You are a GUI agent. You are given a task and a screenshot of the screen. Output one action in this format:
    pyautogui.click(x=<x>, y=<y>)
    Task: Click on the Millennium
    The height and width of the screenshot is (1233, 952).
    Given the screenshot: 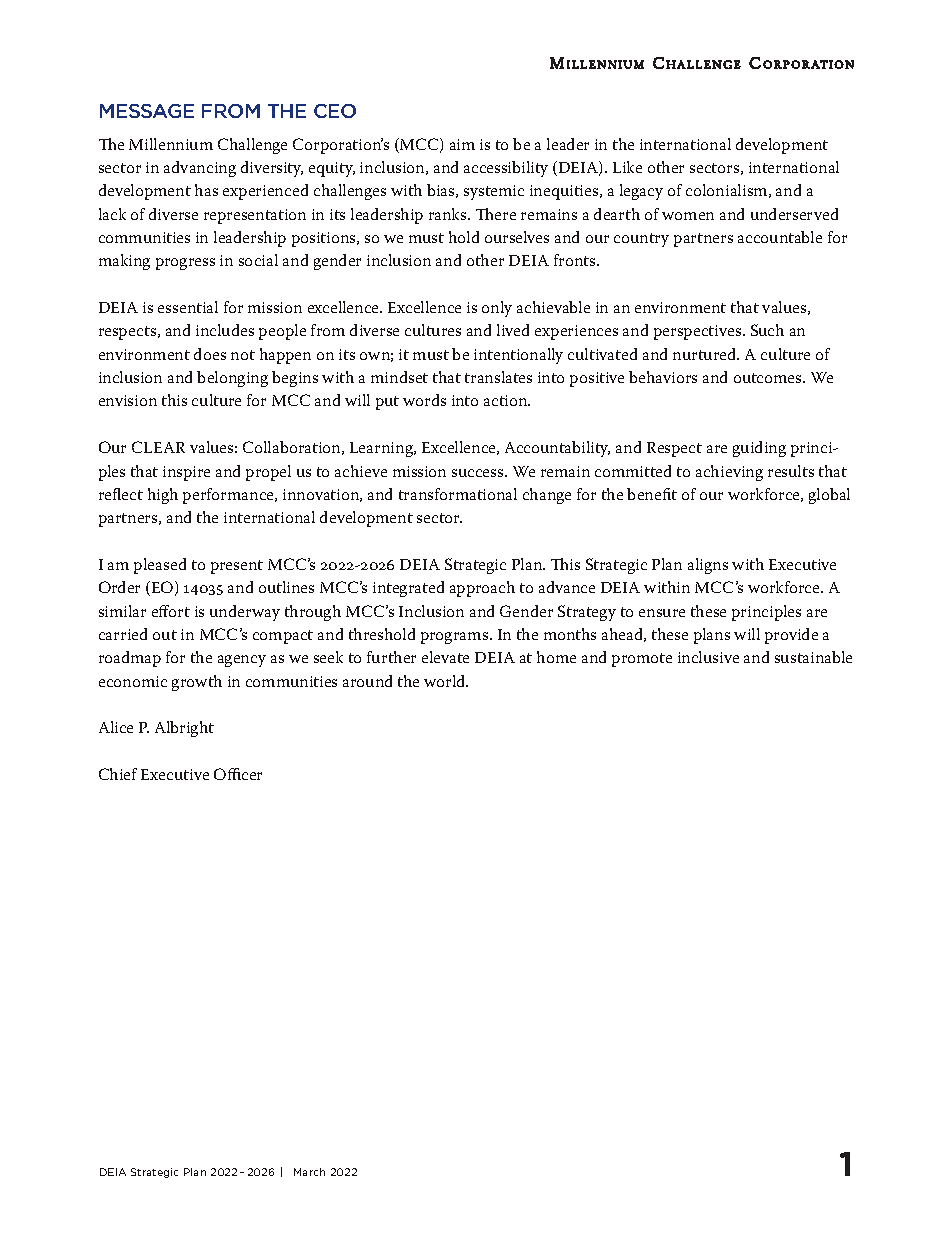 What is the action you would take?
    pyautogui.click(x=171, y=144)
